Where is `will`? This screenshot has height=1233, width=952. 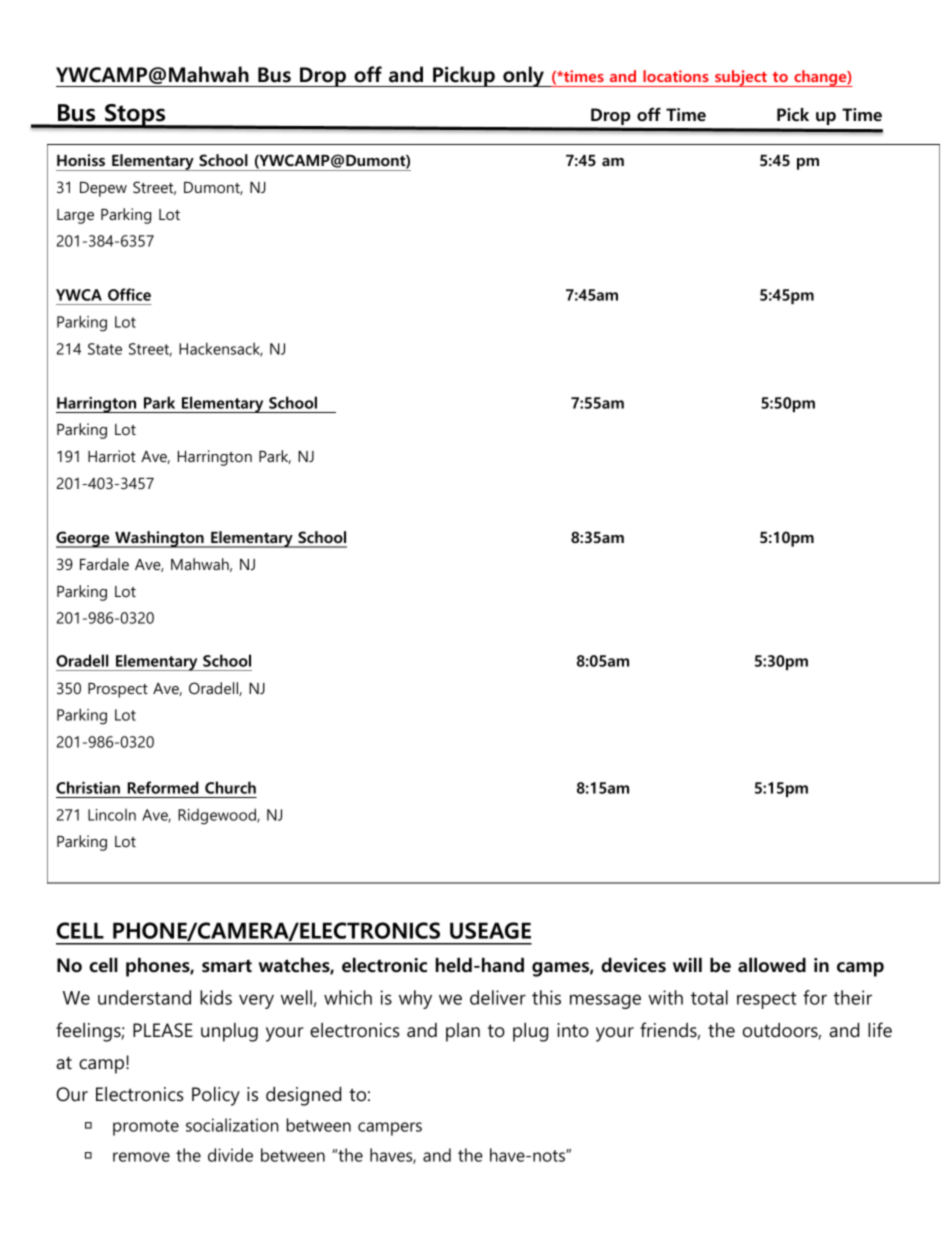 will is located at coordinates (687, 965).
